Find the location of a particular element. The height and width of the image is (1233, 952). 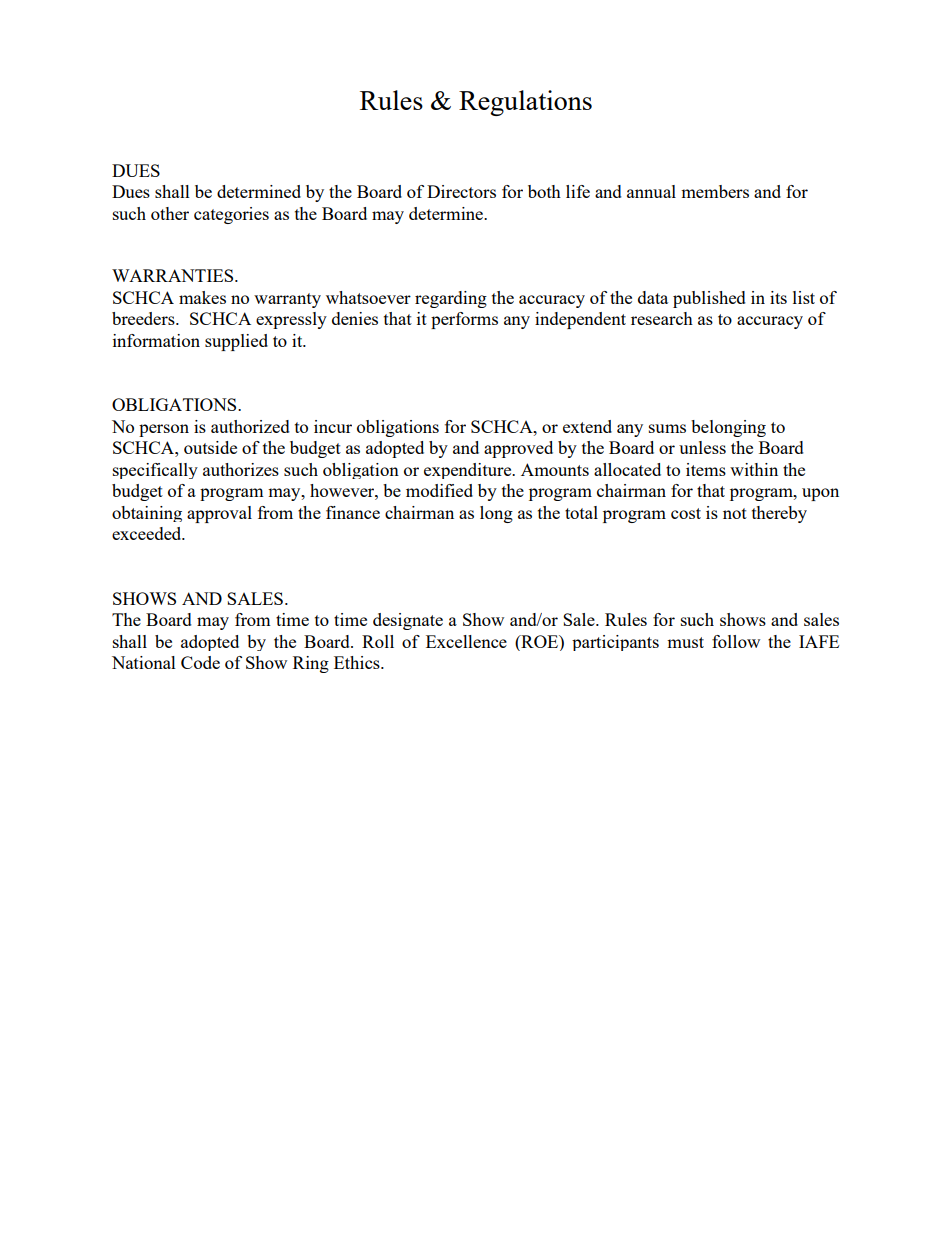

Excellence is located at coordinates (466, 641).
